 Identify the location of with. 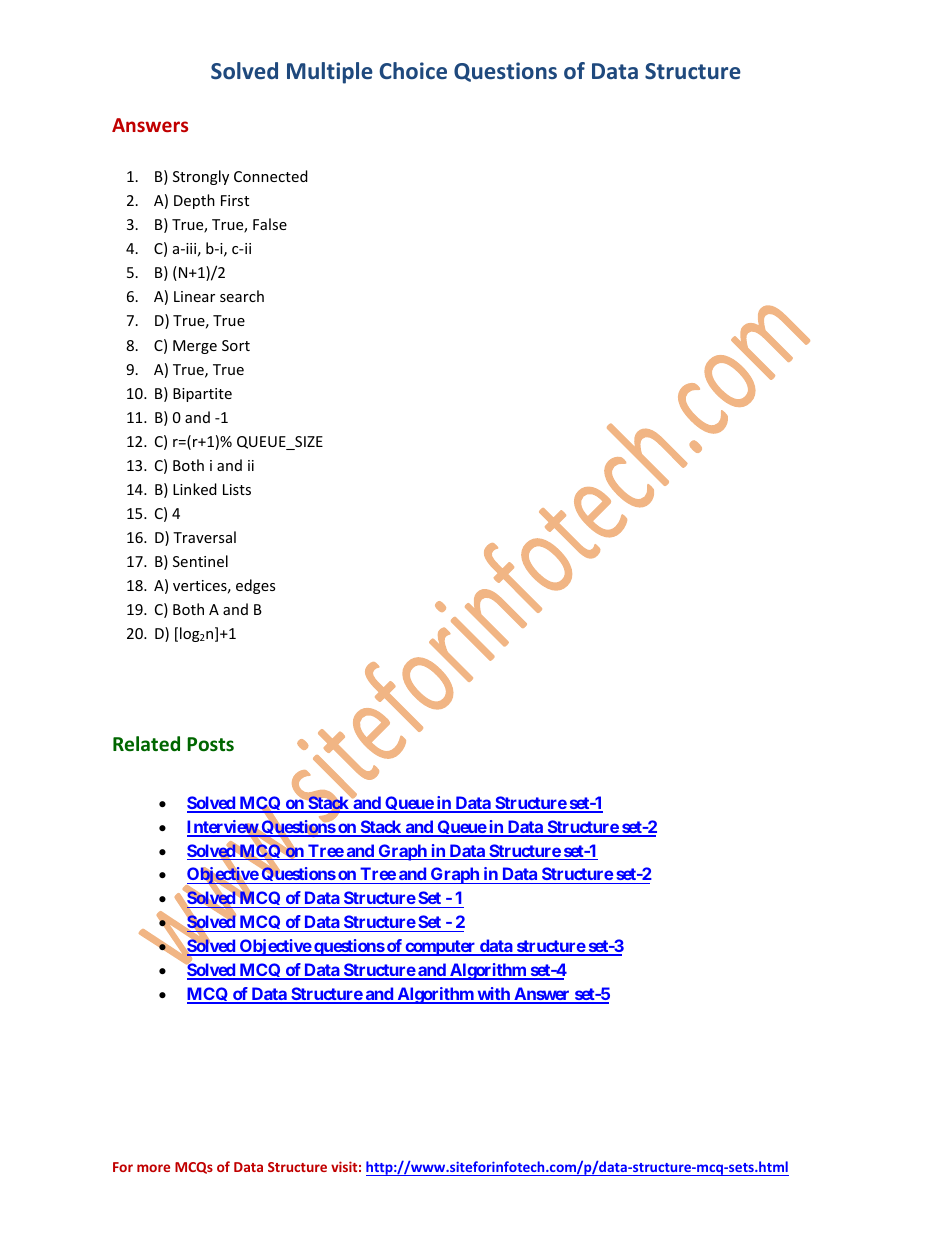
(493, 995).
